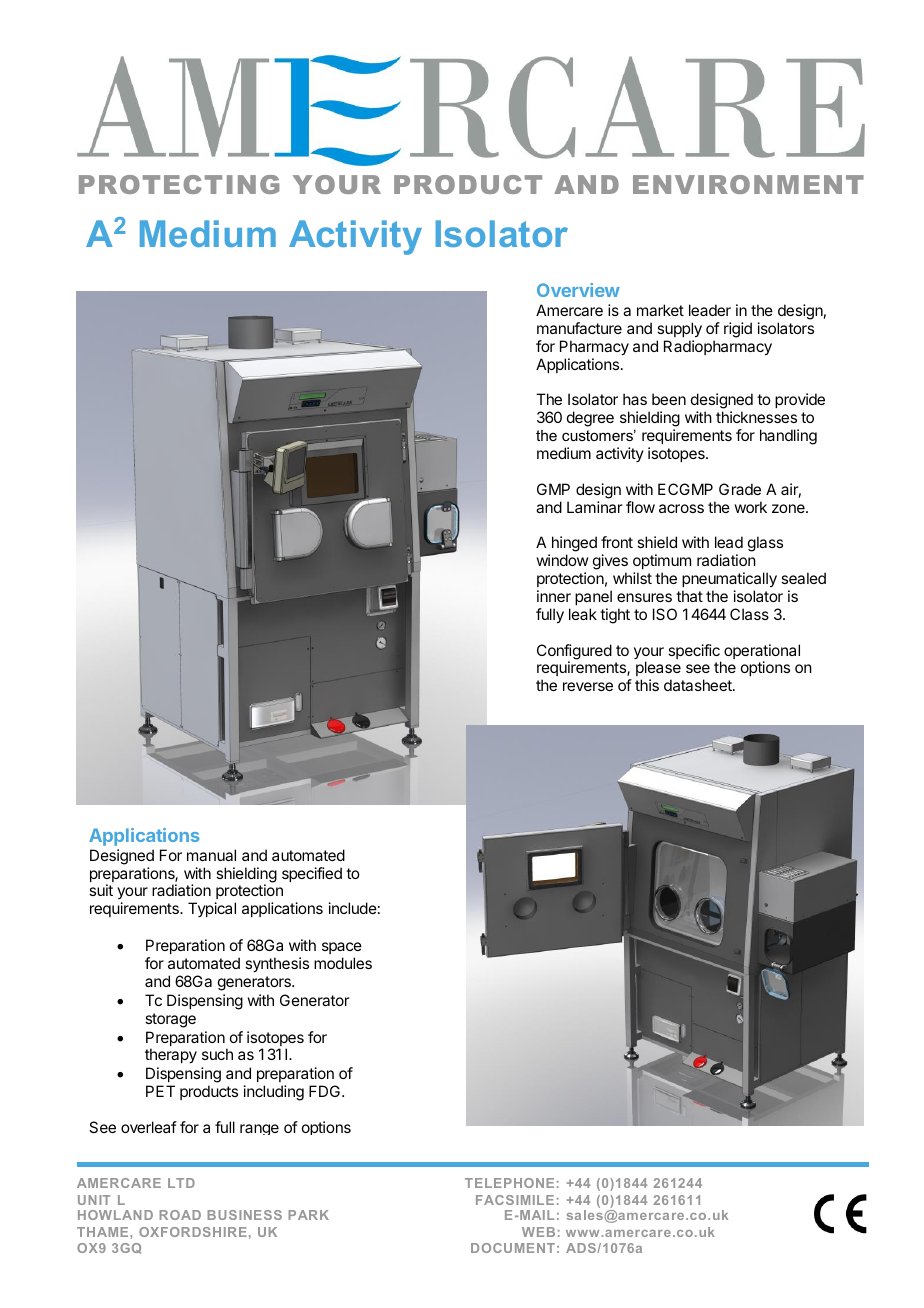  What do you see at coordinates (765, 544) in the image?
I see `glass` at bounding box center [765, 544].
